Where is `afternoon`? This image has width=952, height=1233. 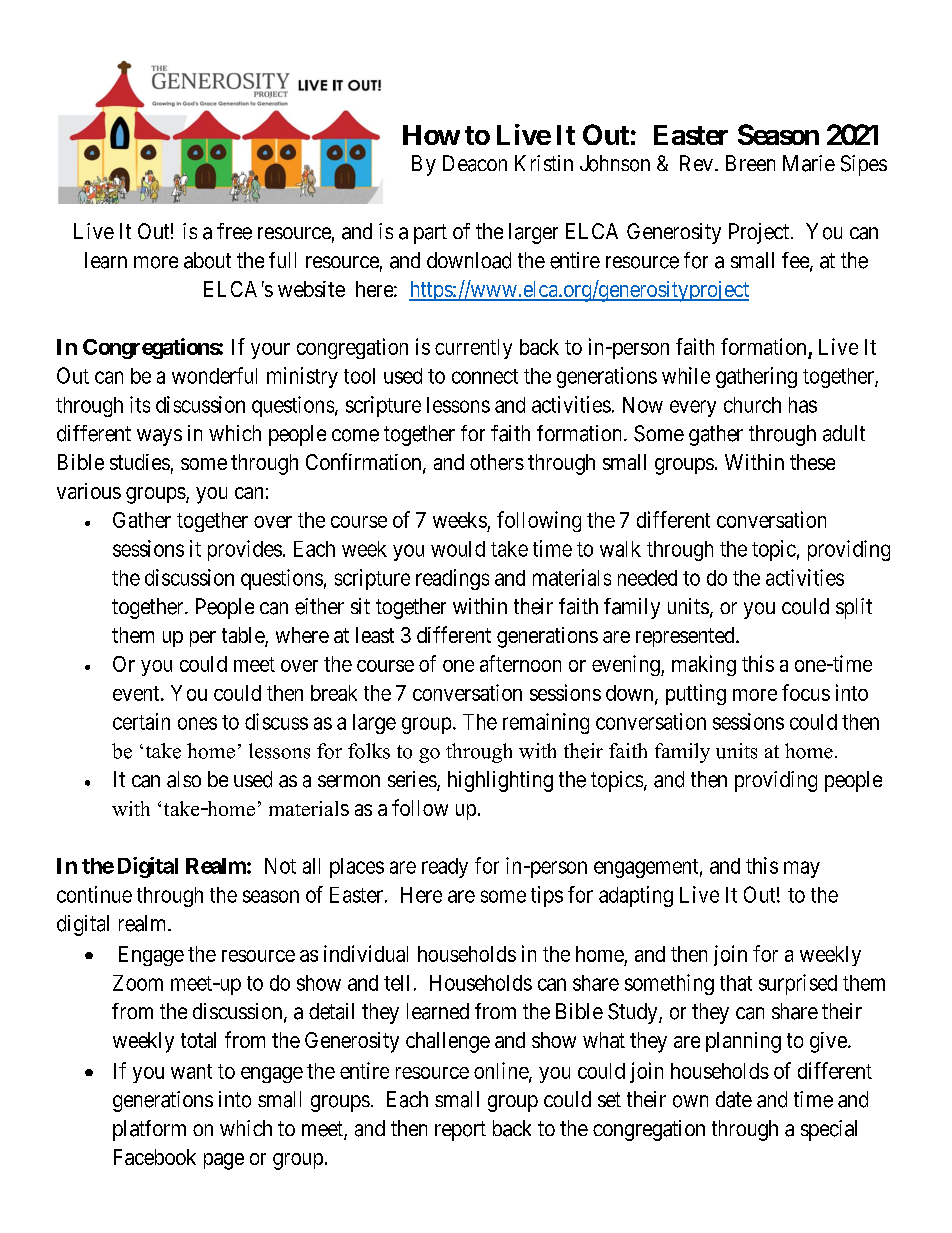
afternoon is located at coordinates (520, 663).
